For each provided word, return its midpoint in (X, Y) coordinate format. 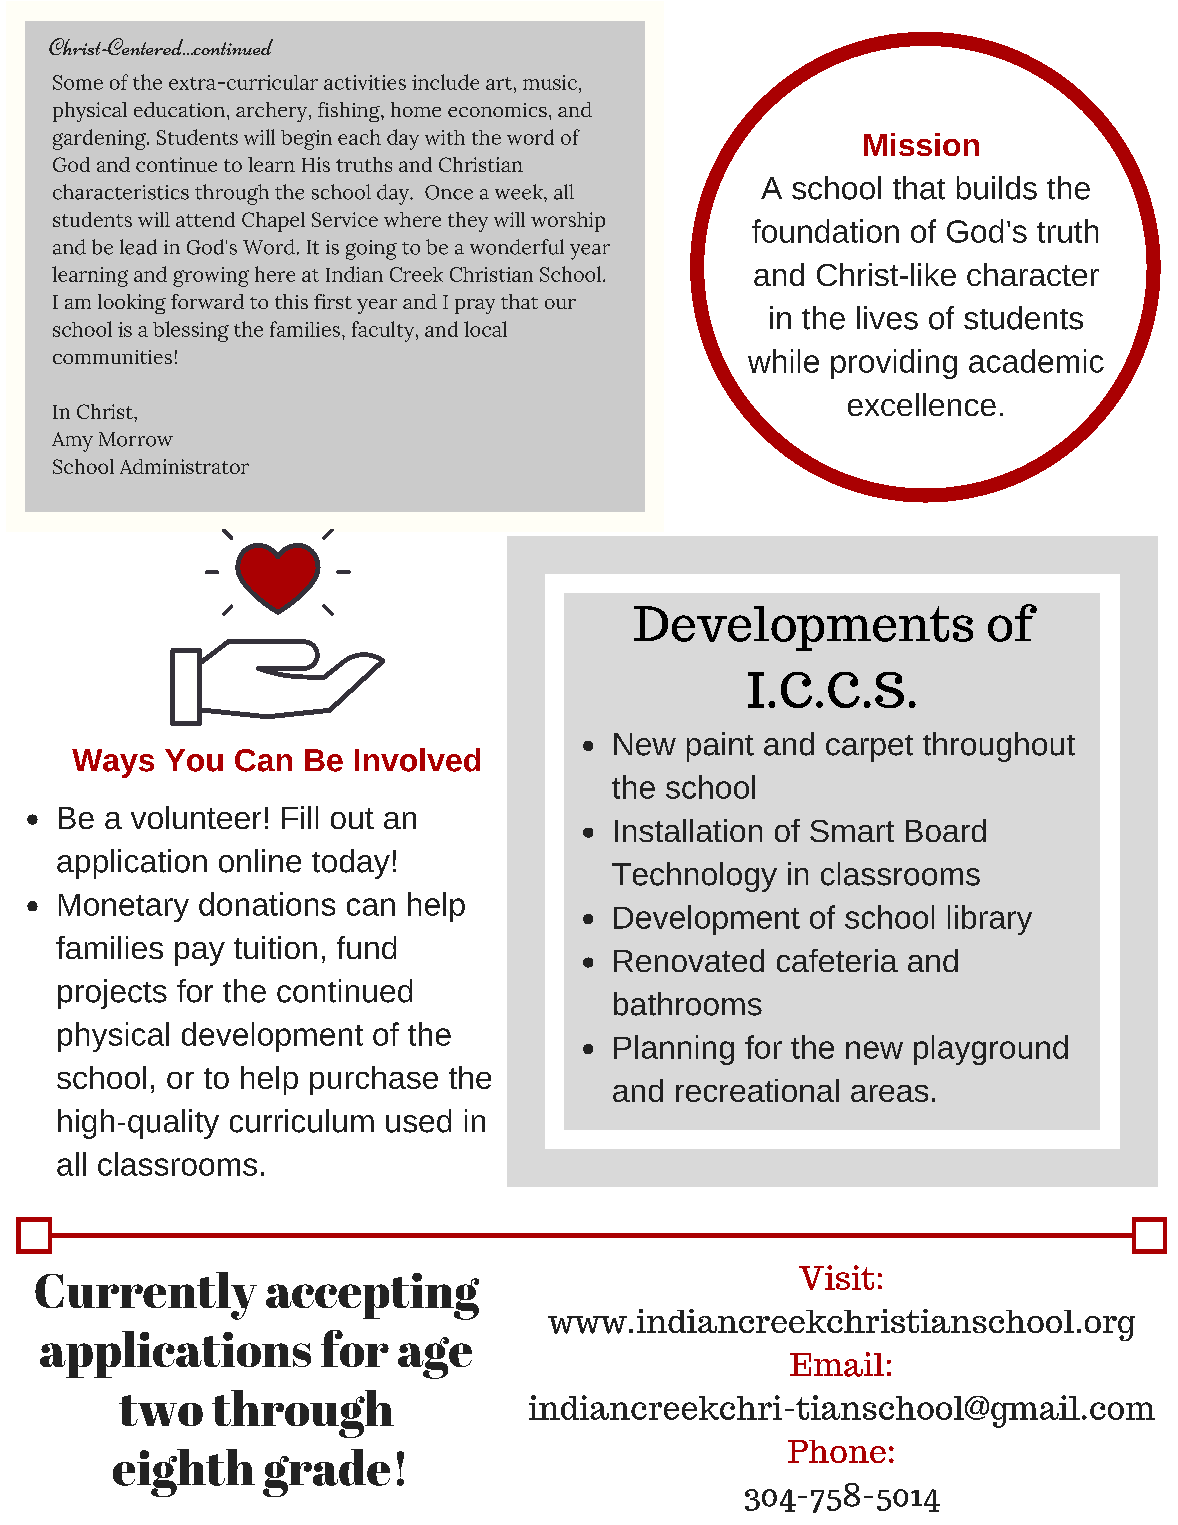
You (194, 760)
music (550, 82)
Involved (417, 760)
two (161, 1410)
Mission (921, 144)
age (435, 1358)
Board (946, 830)
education (179, 109)
